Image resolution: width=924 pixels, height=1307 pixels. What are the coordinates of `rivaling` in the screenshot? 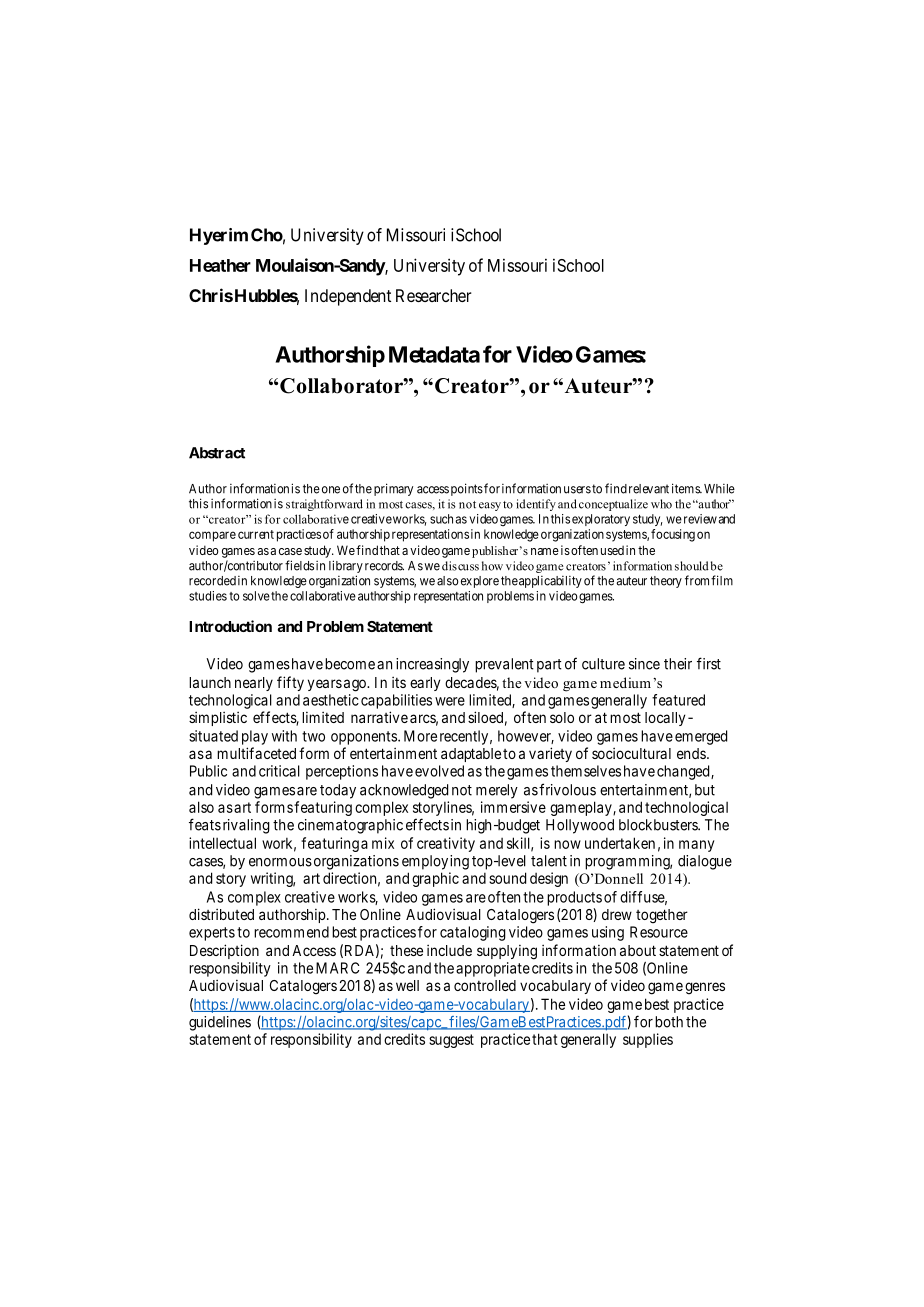 It's located at (246, 826).
